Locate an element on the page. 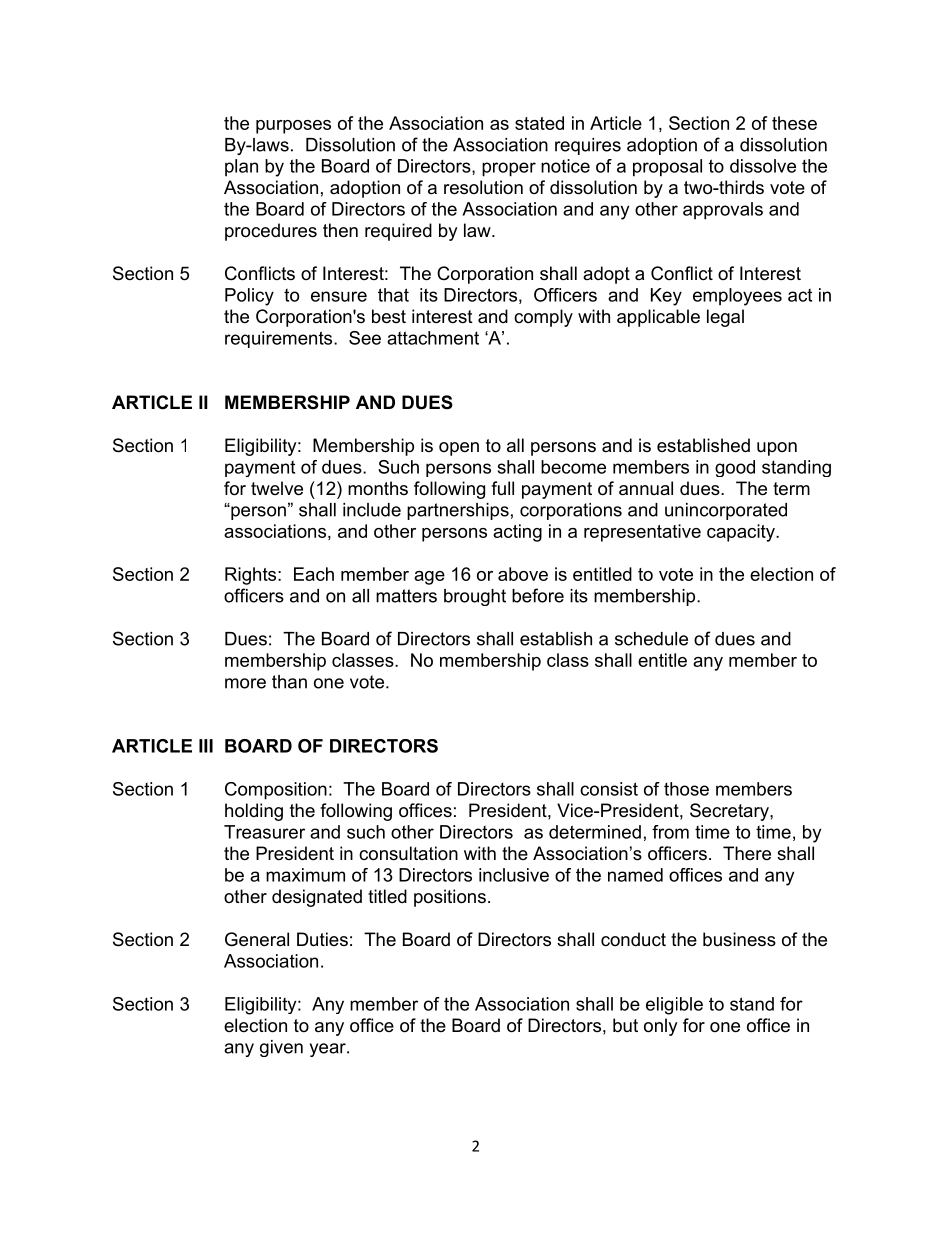  given is located at coordinates (281, 1048).
